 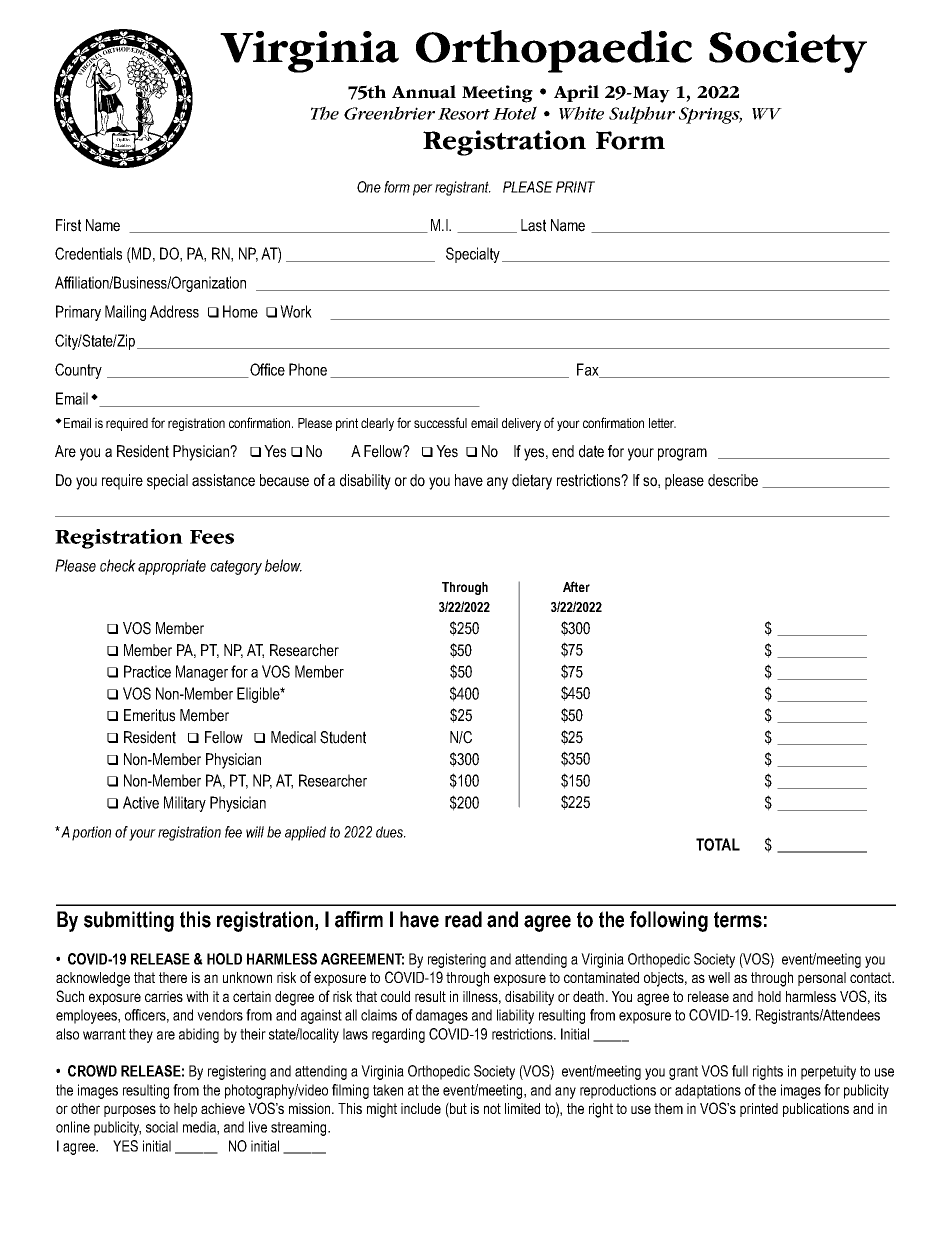 What do you see at coordinates (172, 567) in the page?
I see `appropriate` at bounding box center [172, 567].
